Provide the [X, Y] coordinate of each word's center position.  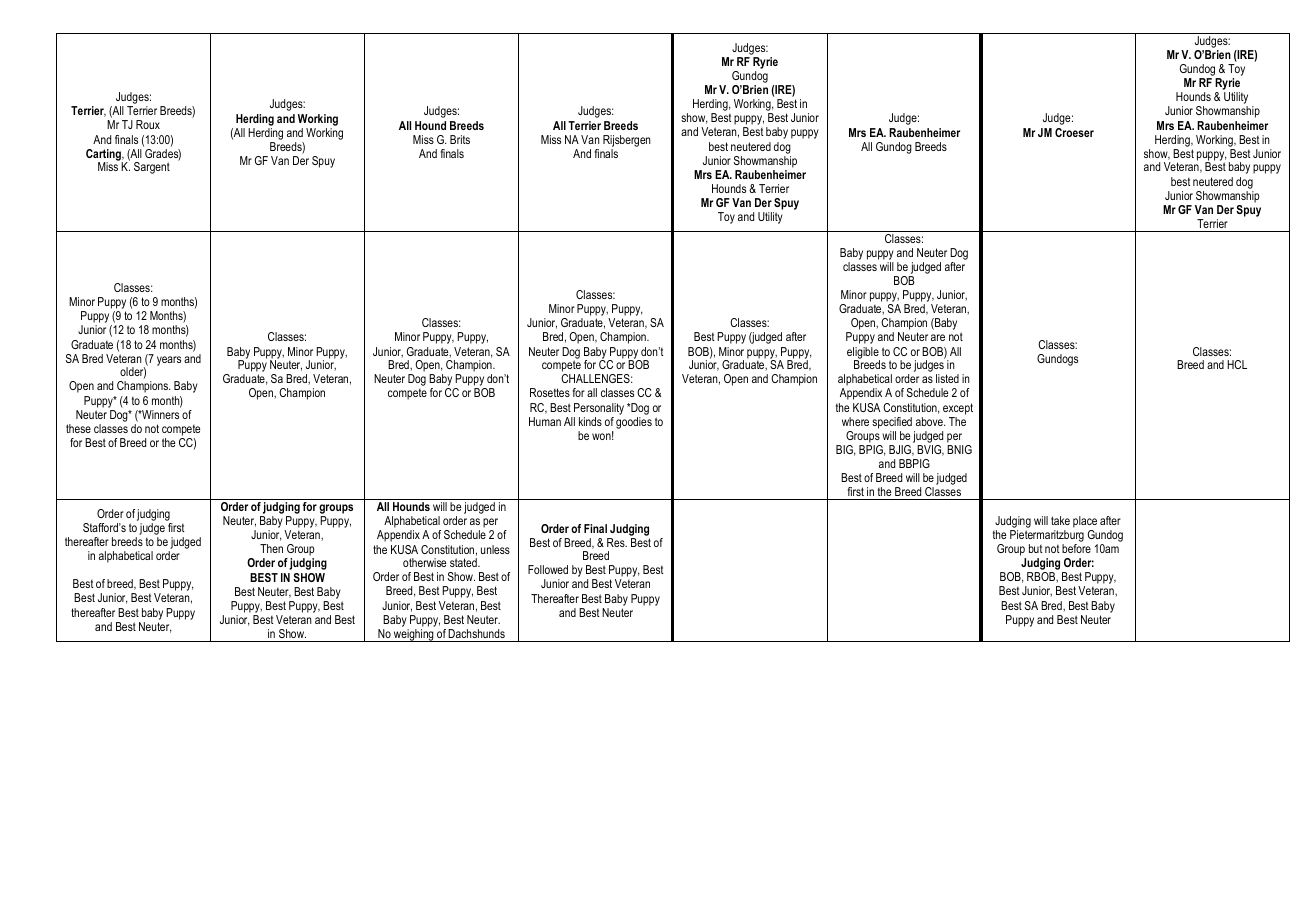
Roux [148, 124]
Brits [460, 139]
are [938, 337]
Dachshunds [476, 633]
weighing [414, 635]
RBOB [1042, 577]
